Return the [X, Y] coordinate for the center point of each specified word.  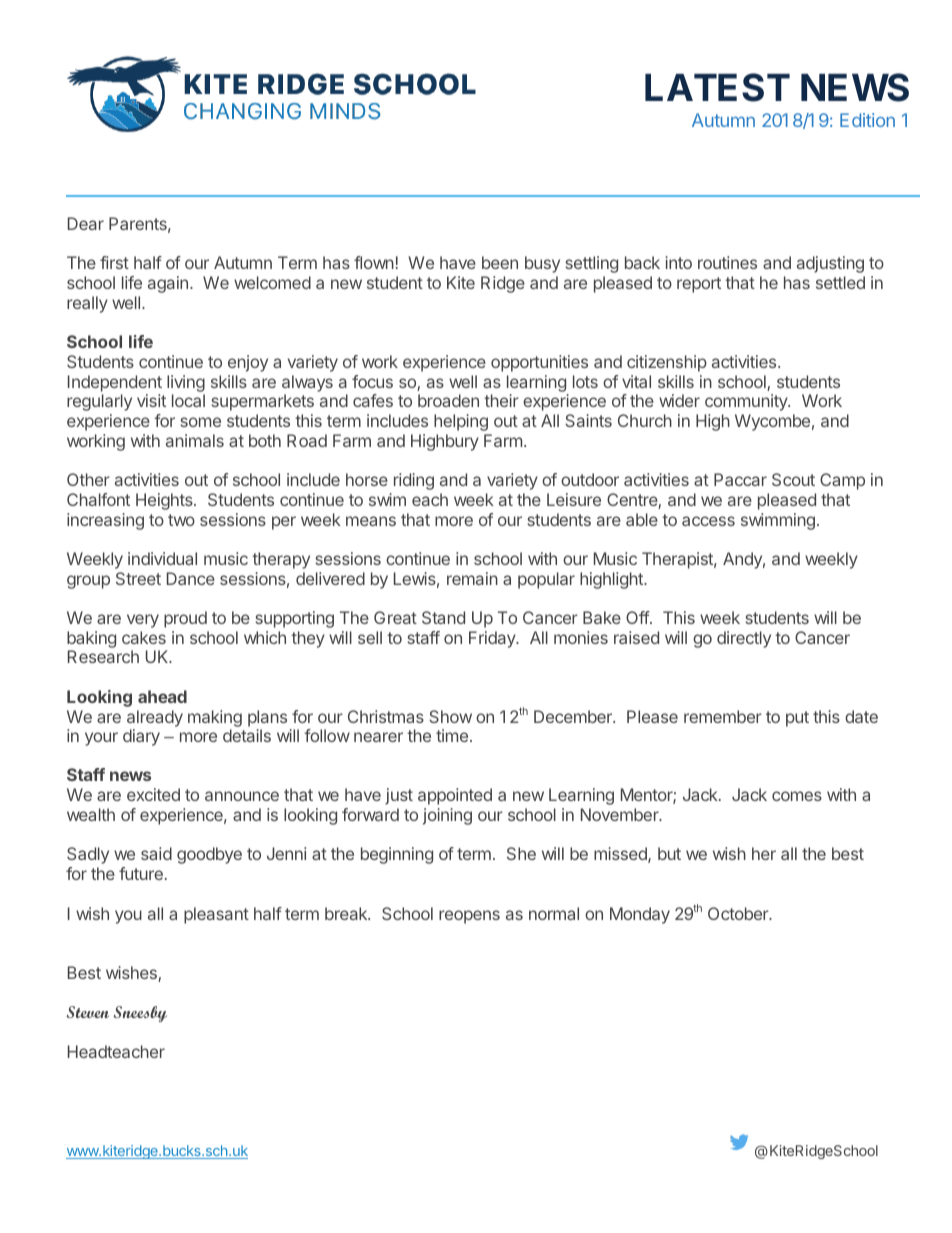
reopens [469, 917]
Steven [87, 1012]
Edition [867, 120]
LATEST [717, 87]
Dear [86, 223]
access [708, 521]
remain [472, 578]
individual [162, 558]
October [739, 913]
